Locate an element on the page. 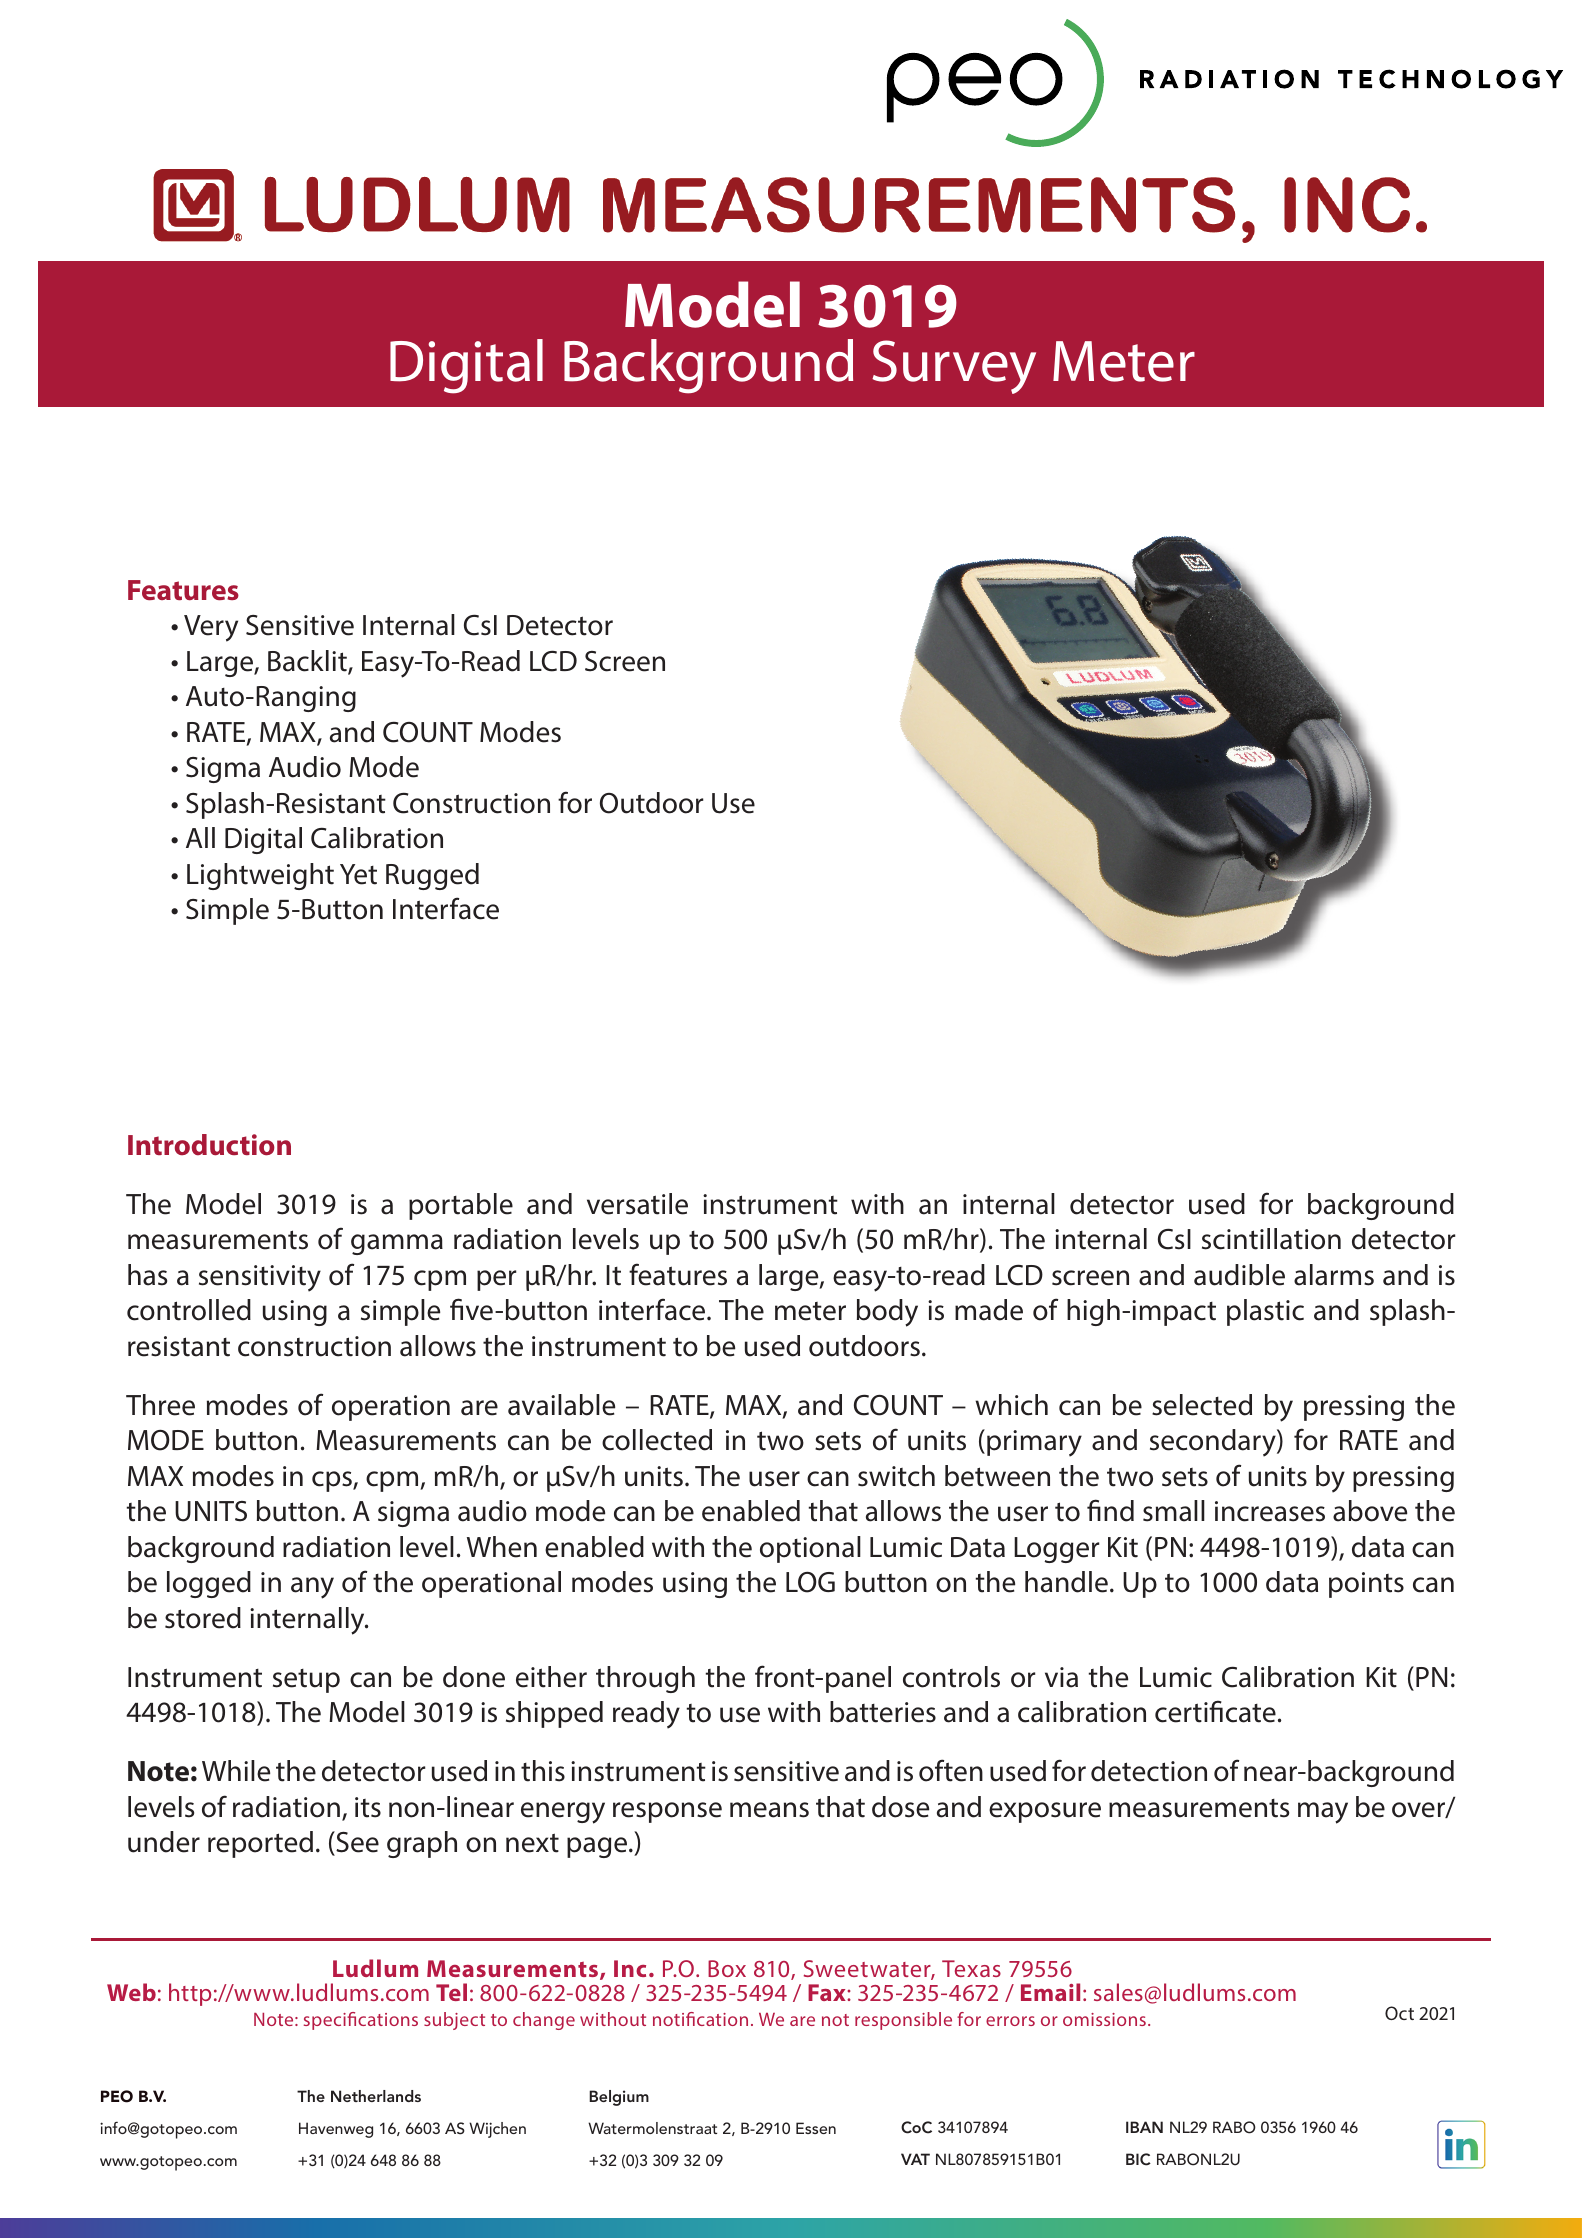 This page has height=2238, width=1582. IBAN is located at coordinates (1144, 2127).
